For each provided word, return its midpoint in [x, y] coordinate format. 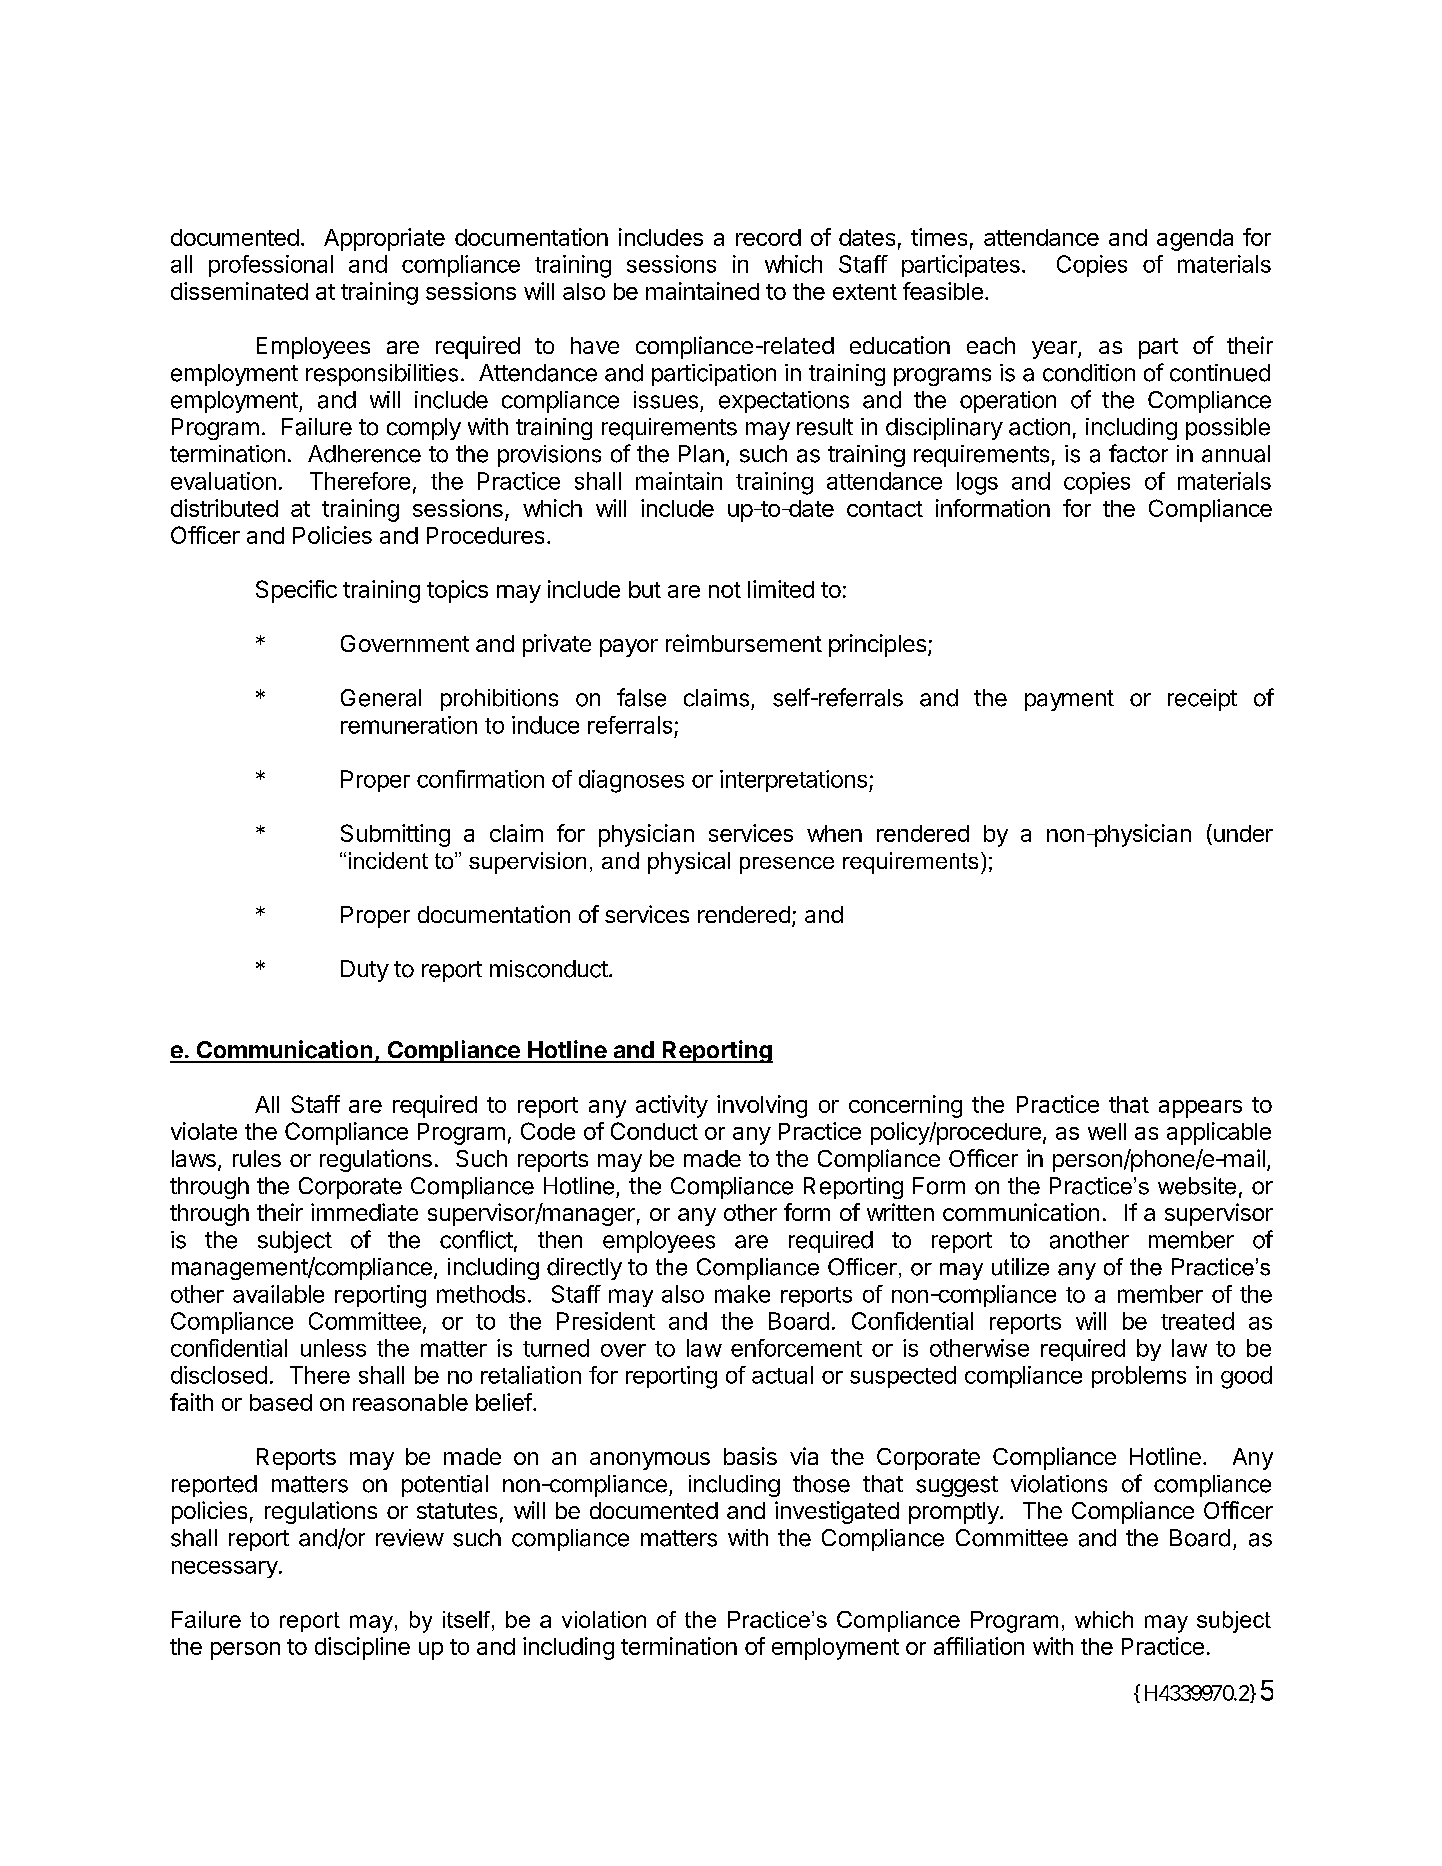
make [742, 1294]
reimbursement [744, 643]
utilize [1020, 1267]
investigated [837, 1512]
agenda [1195, 240]
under [1243, 833]
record [768, 237]
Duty [365, 971]
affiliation [979, 1646]
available [278, 1294]
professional [271, 266]
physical [689, 863]
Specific [296, 591]
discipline [362, 1648]
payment [1069, 700]
